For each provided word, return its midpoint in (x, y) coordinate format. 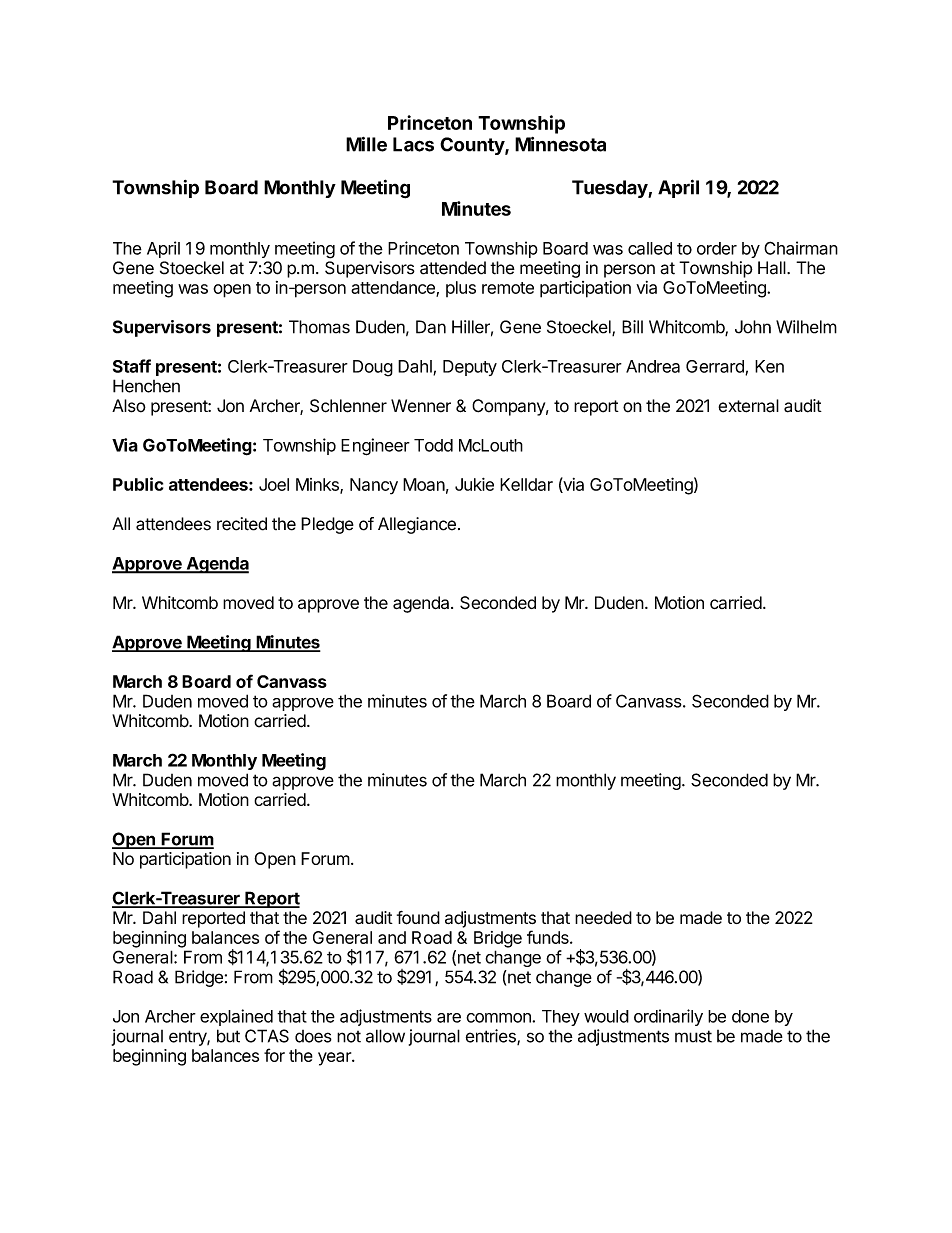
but (228, 1036)
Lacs (413, 144)
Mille (366, 144)
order (717, 248)
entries (492, 1037)
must (693, 1036)
